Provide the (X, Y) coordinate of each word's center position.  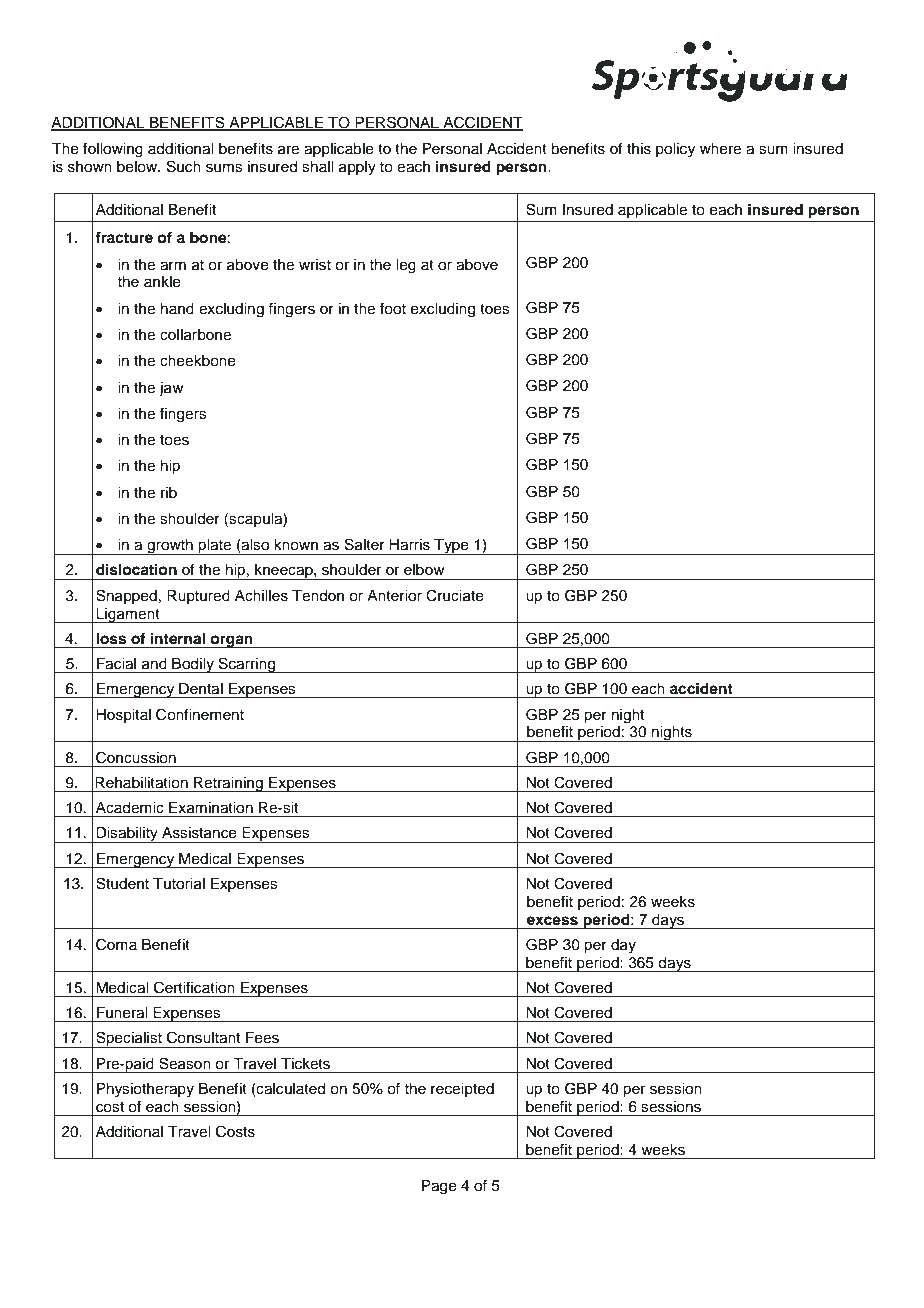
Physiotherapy (145, 1090)
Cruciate (455, 595)
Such (184, 166)
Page (439, 1187)
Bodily (193, 665)
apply (357, 168)
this (639, 149)
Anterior (394, 596)
